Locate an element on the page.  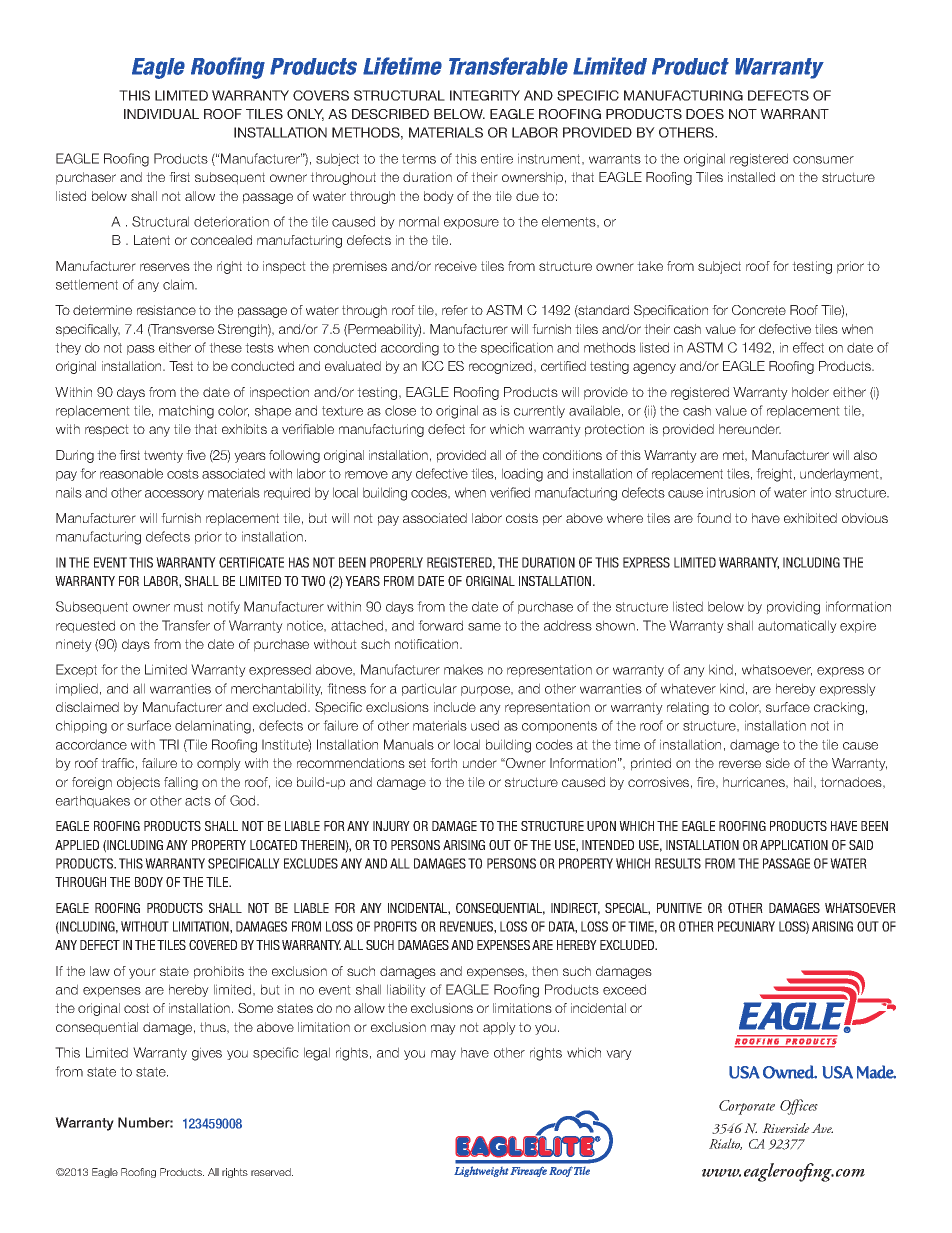
reverse is located at coordinates (740, 764).
